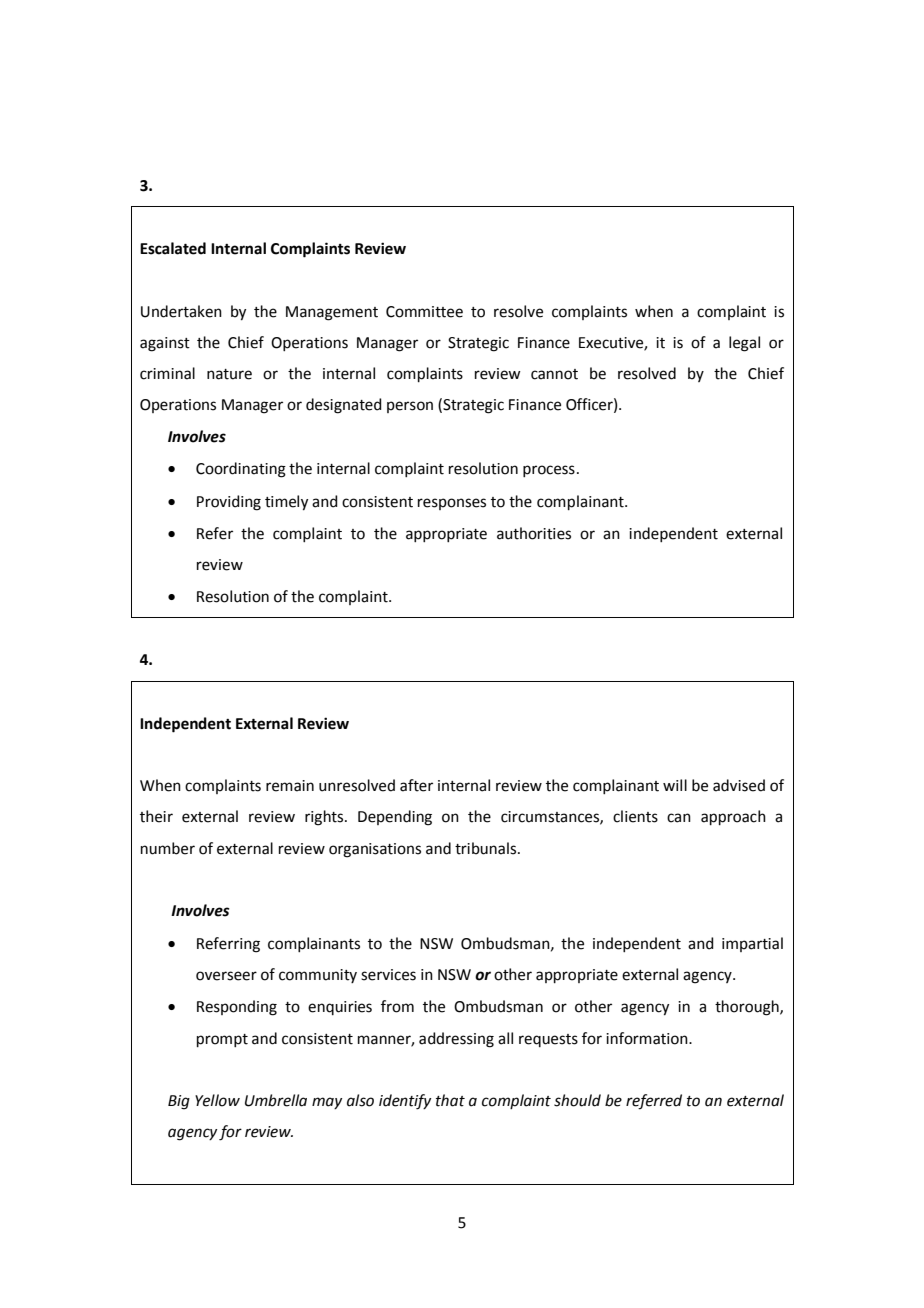 The height and width of the screenshot is (1308, 924). What do you see at coordinates (290, 786) in the screenshot?
I see `remain` at bounding box center [290, 786].
